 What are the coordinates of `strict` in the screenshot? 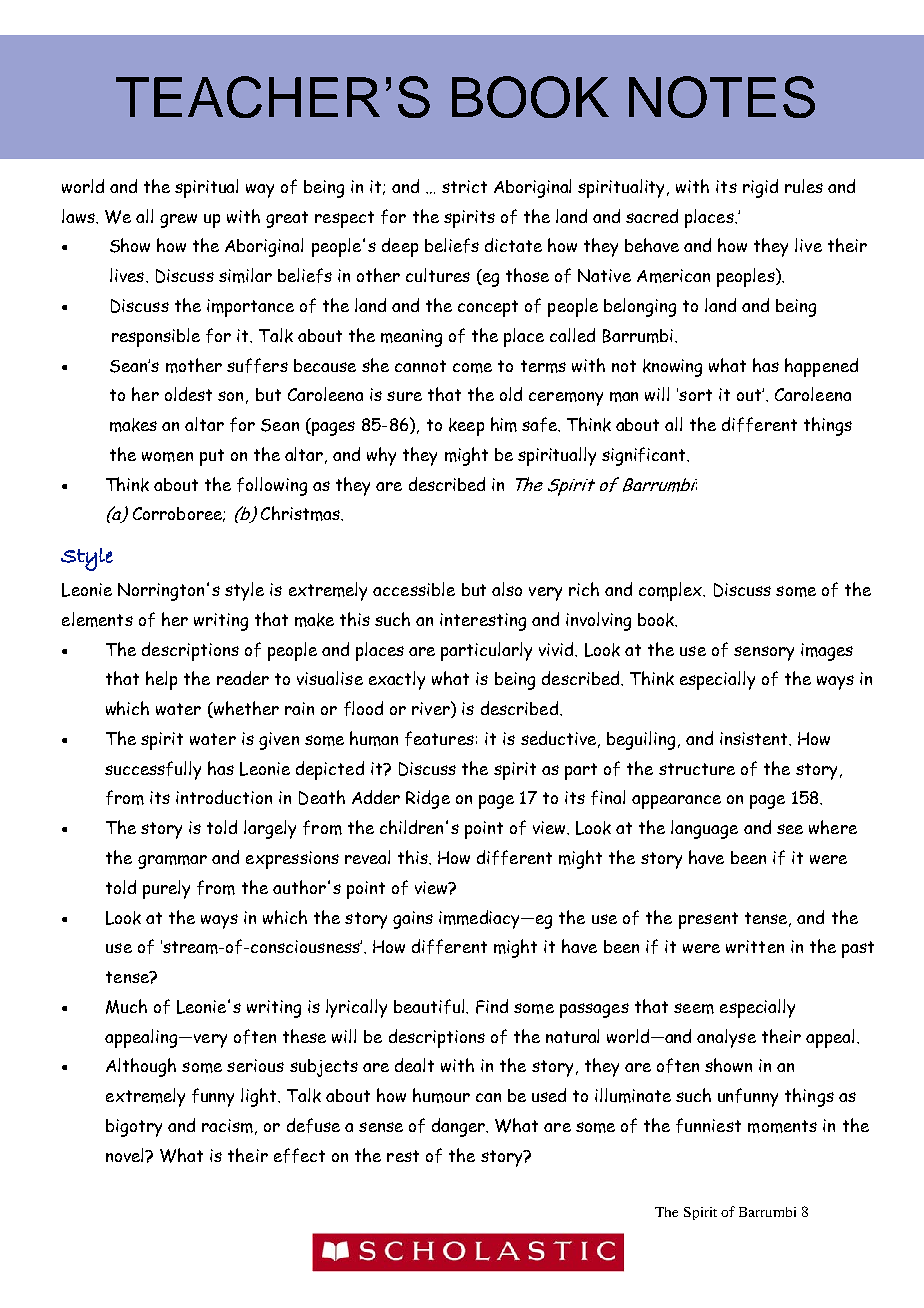 It's located at (464, 186).
